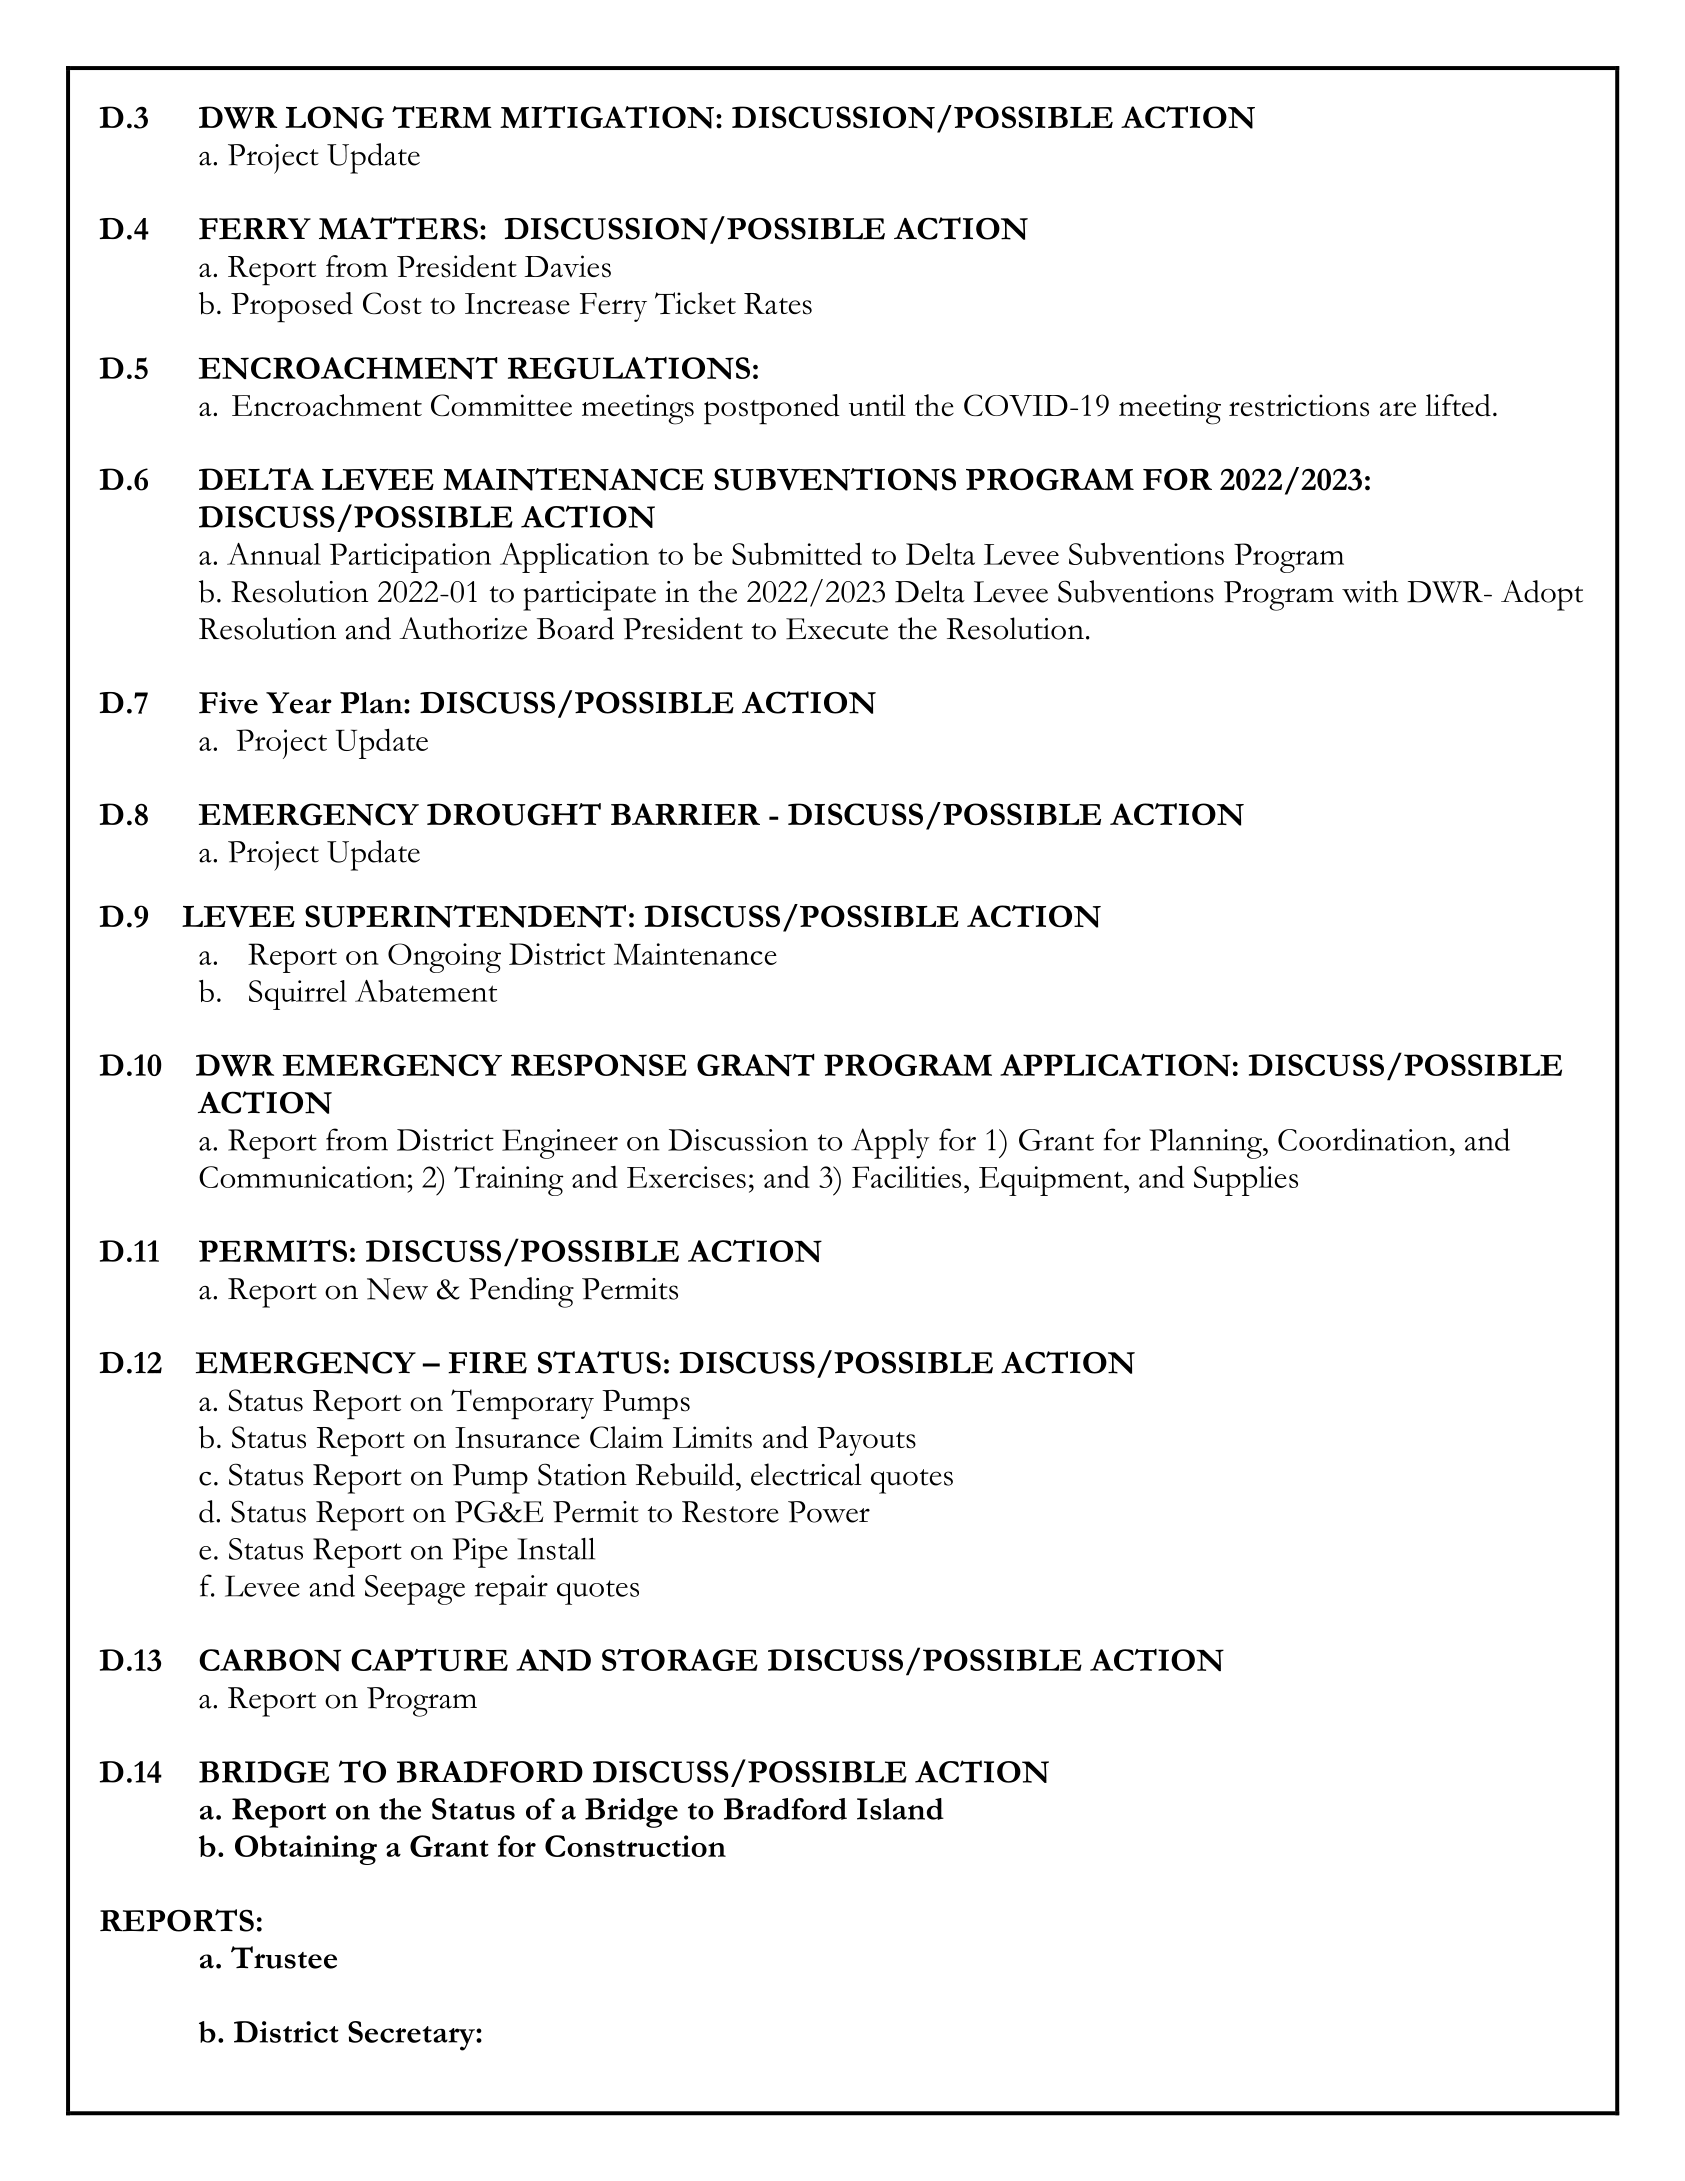 Image resolution: width=1685 pixels, height=2181 pixels. What do you see at coordinates (1370, 591) in the screenshot?
I see `with` at bounding box center [1370, 591].
